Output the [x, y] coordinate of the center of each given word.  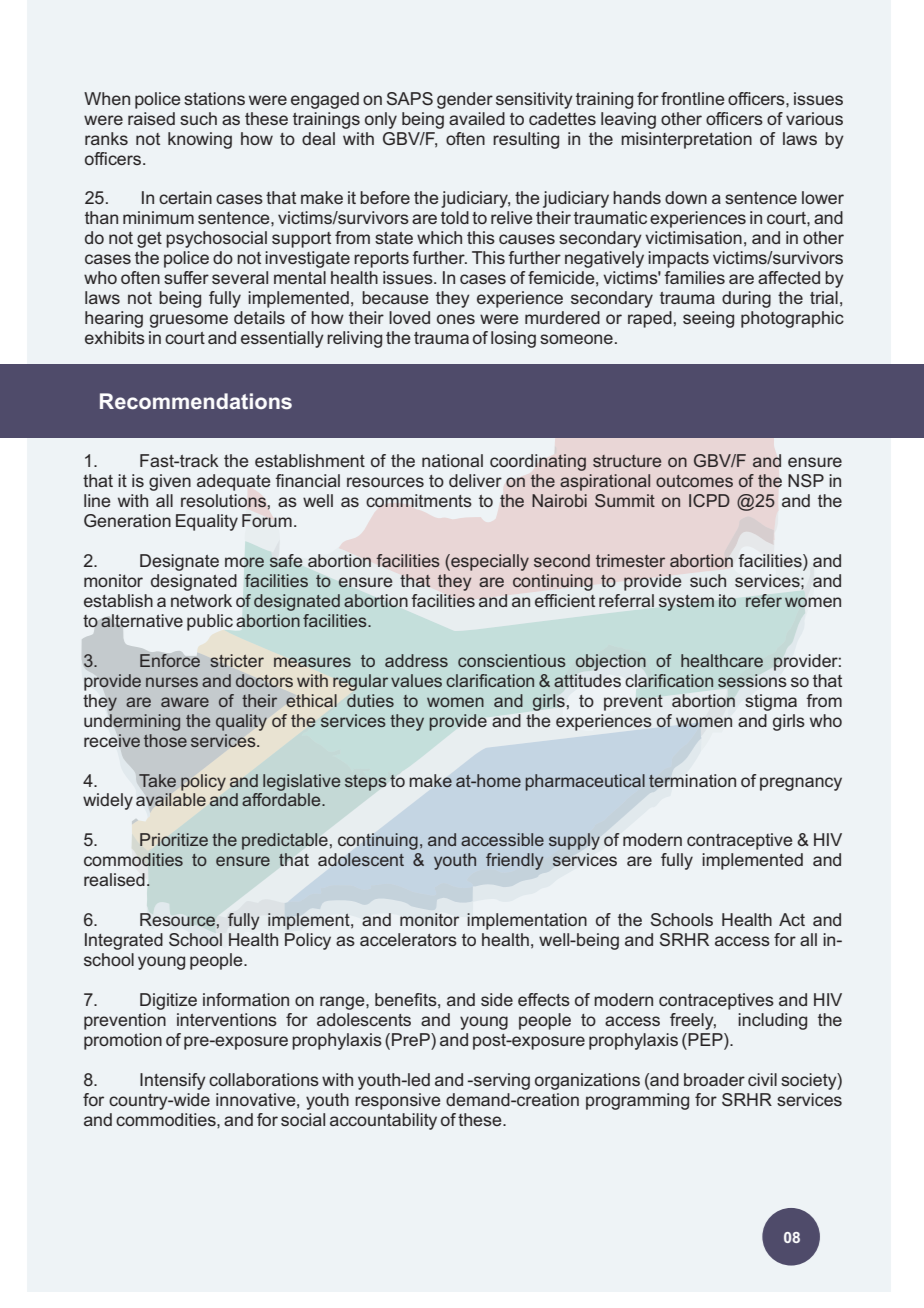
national [452, 460]
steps [365, 783]
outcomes [694, 481]
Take [157, 780]
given [170, 482]
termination [692, 781]
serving [501, 1081]
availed [477, 118]
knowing [200, 140]
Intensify [173, 1081]
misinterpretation [686, 140]
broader [714, 1079]
